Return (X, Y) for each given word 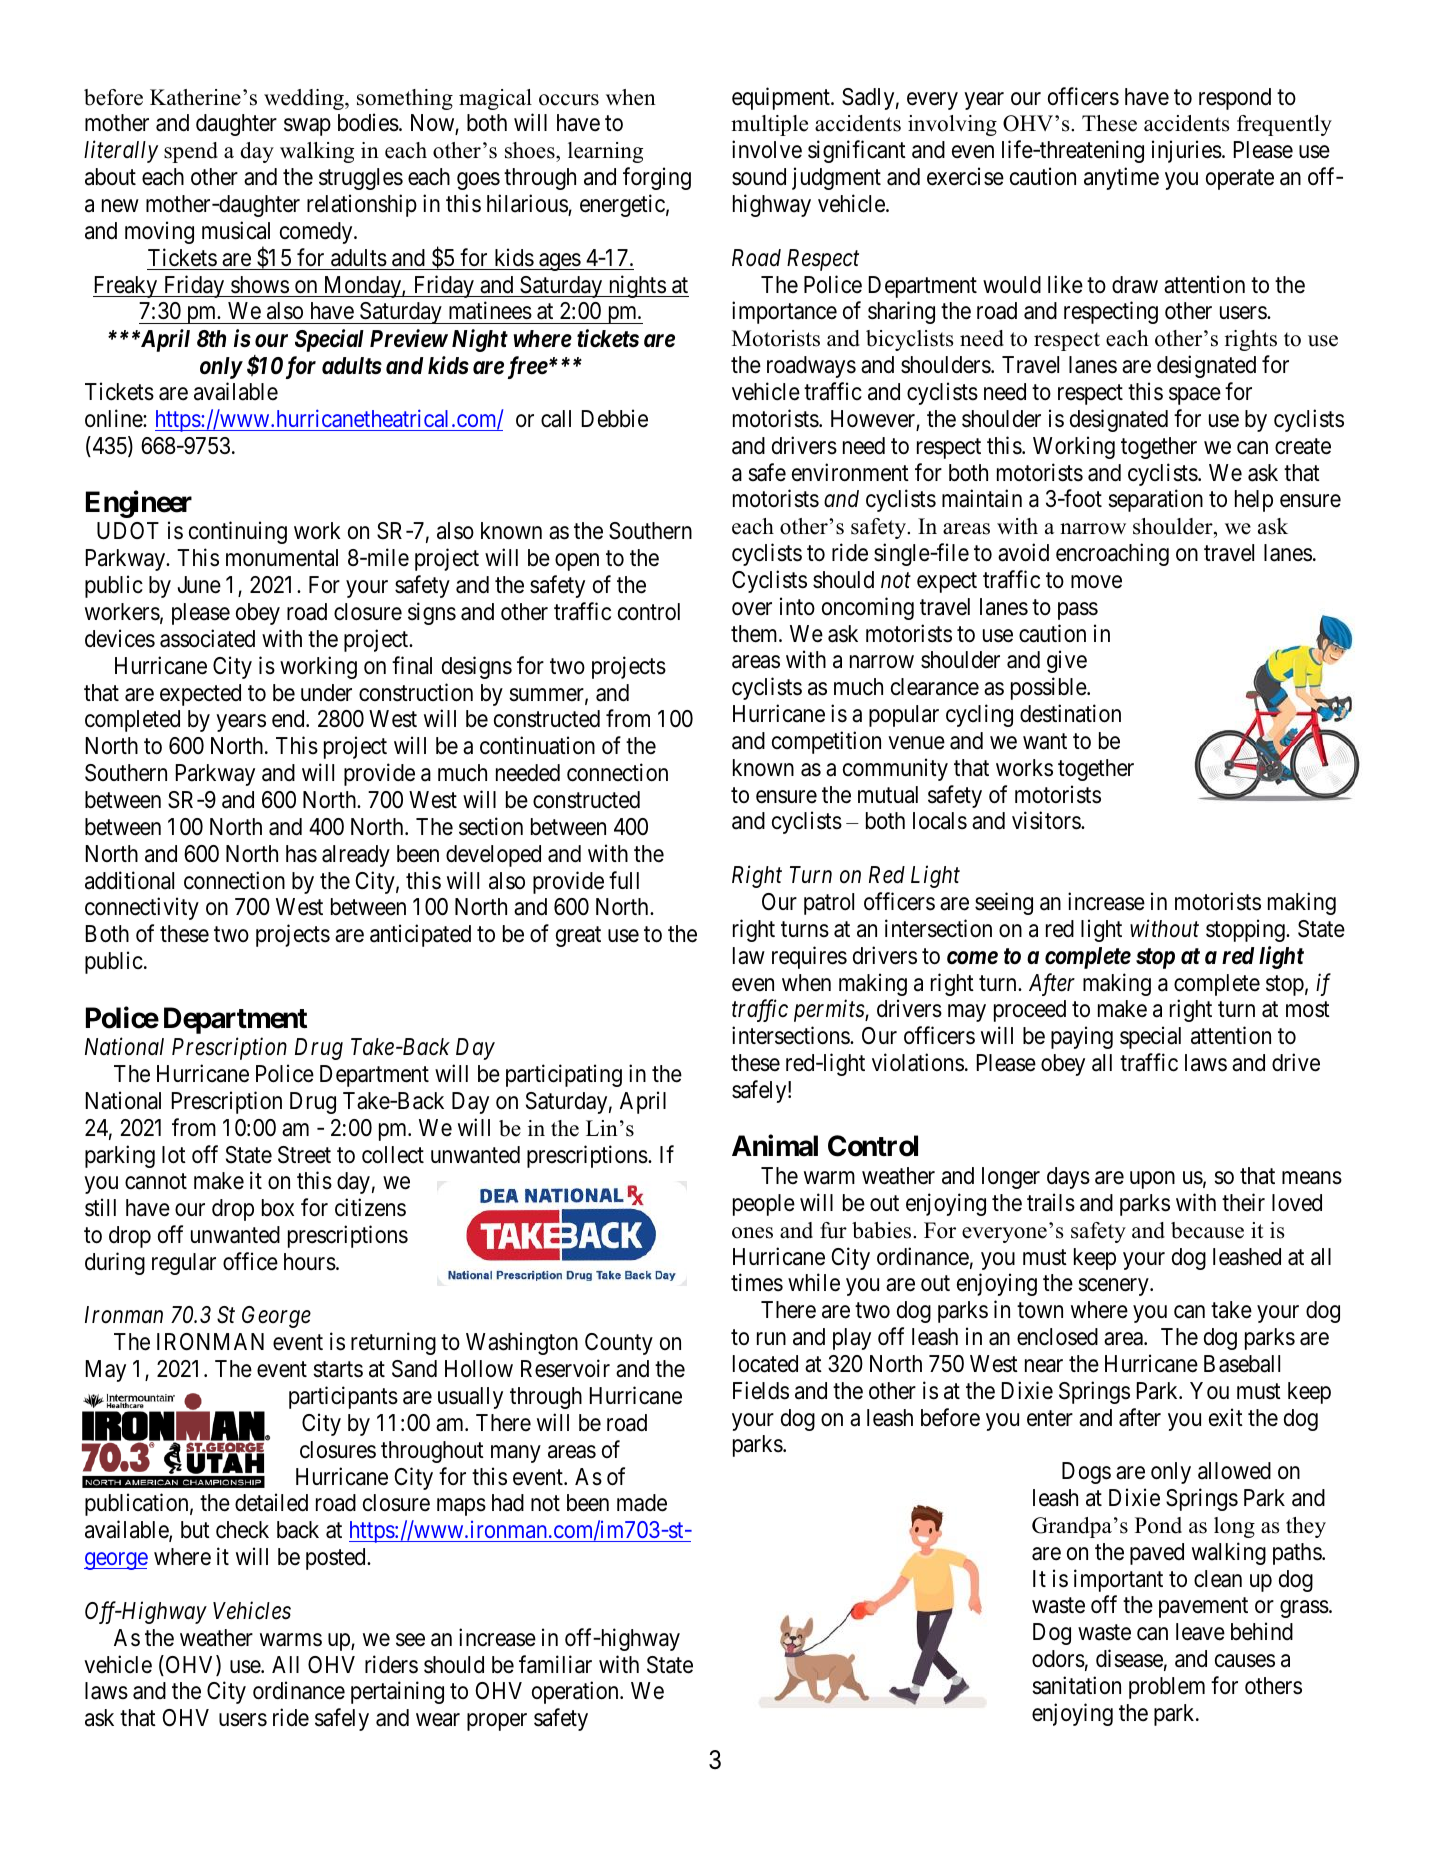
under (326, 693)
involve (767, 149)
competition (826, 742)
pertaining (397, 1693)
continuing (238, 533)
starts (338, 1370)
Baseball (1242, 1364)
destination (1070, 713)
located (765, 1364)
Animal (775, 1146)
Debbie (615, 418)
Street (304, 1155)
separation (1155, 500)
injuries (1187, 151)
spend (191, 152)
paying (1082, 1037)
